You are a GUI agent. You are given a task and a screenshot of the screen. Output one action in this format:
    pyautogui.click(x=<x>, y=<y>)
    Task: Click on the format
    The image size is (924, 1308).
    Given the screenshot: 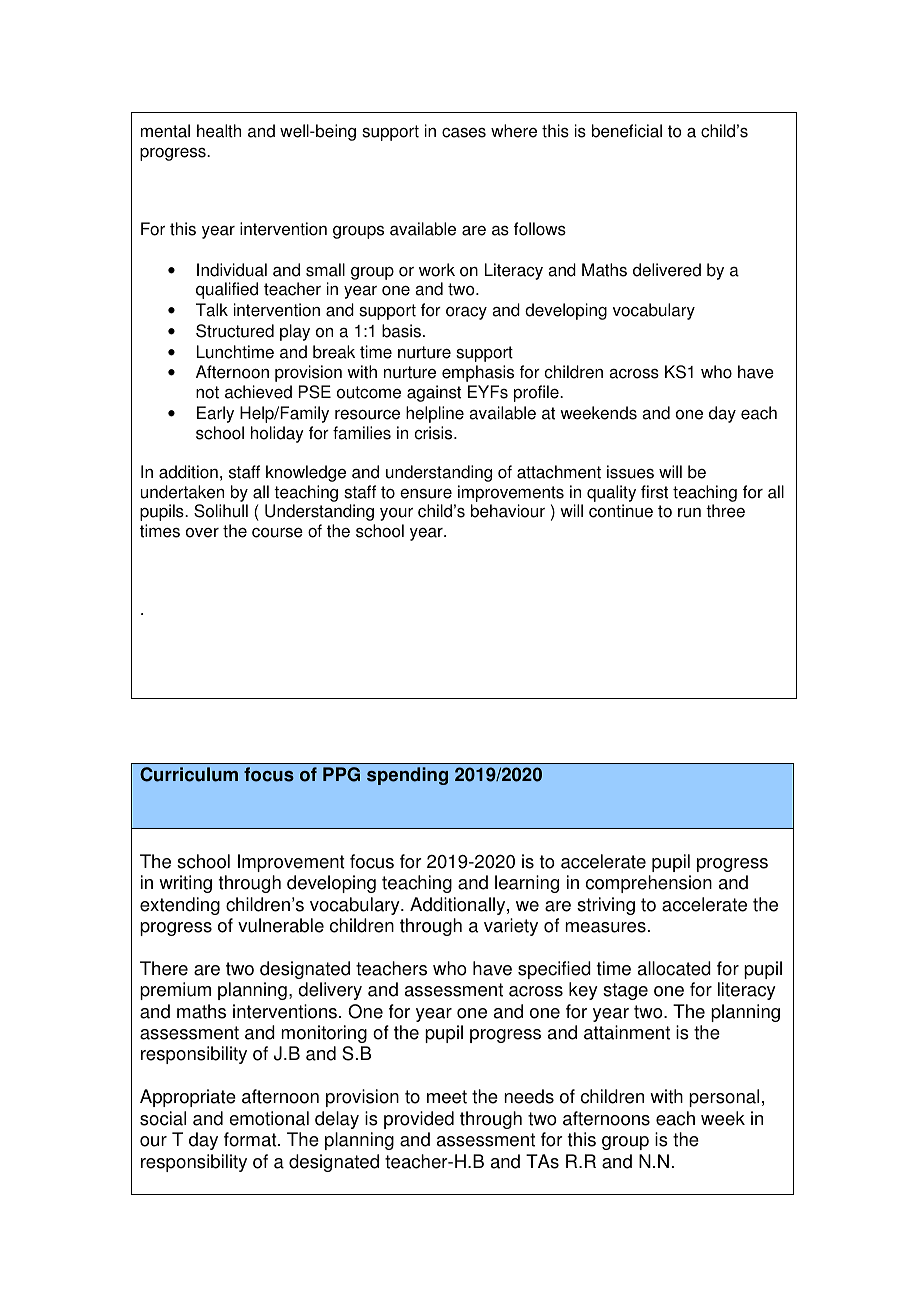 What is the action you would take?
    pyautogui.click(x=251, y=1139)
